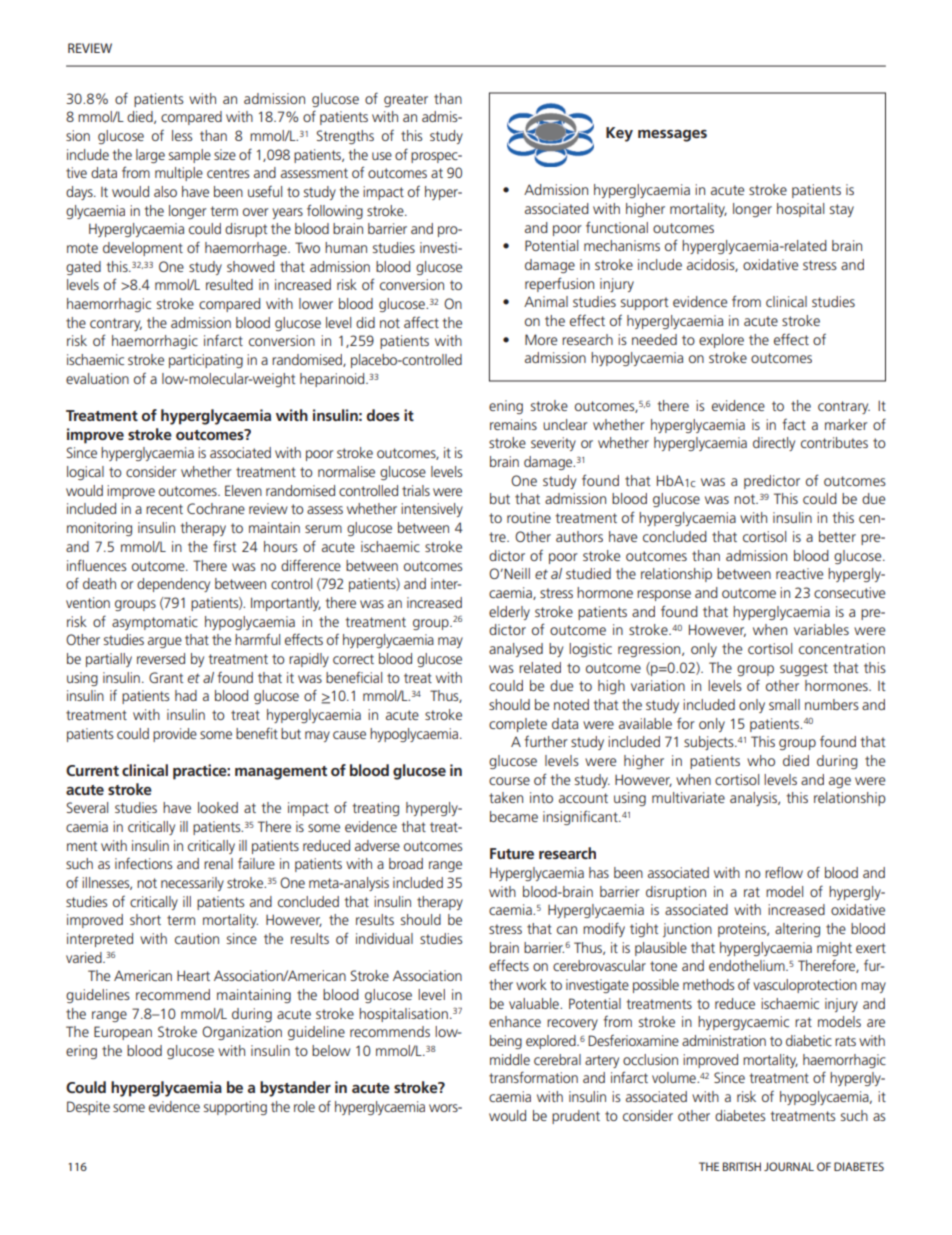 This image has height=1235, width=952. Describe the element at coordinates (672, 136) in the image. I see `messages` at that location.
